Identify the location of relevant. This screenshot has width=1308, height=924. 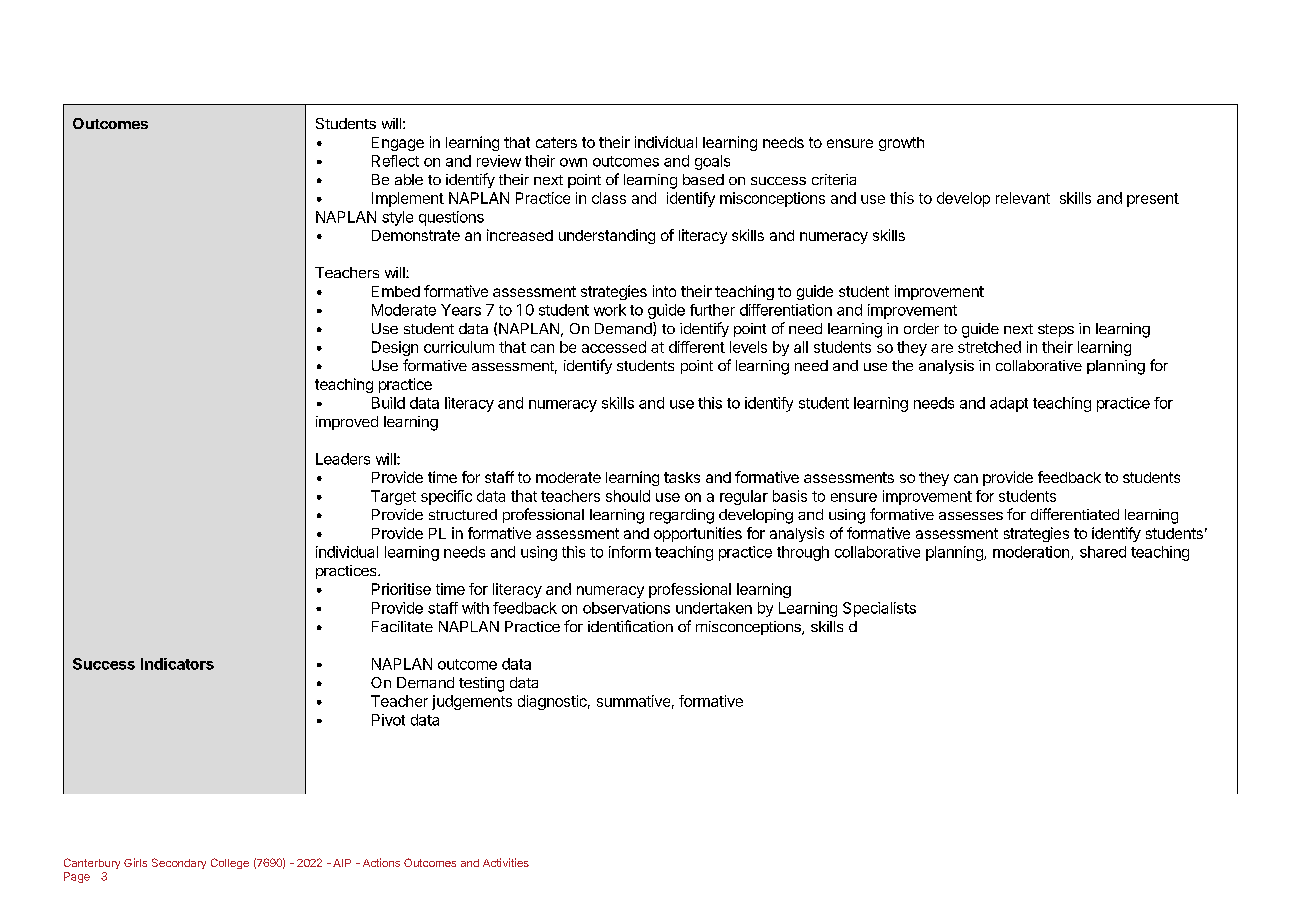
(1023, 198).
